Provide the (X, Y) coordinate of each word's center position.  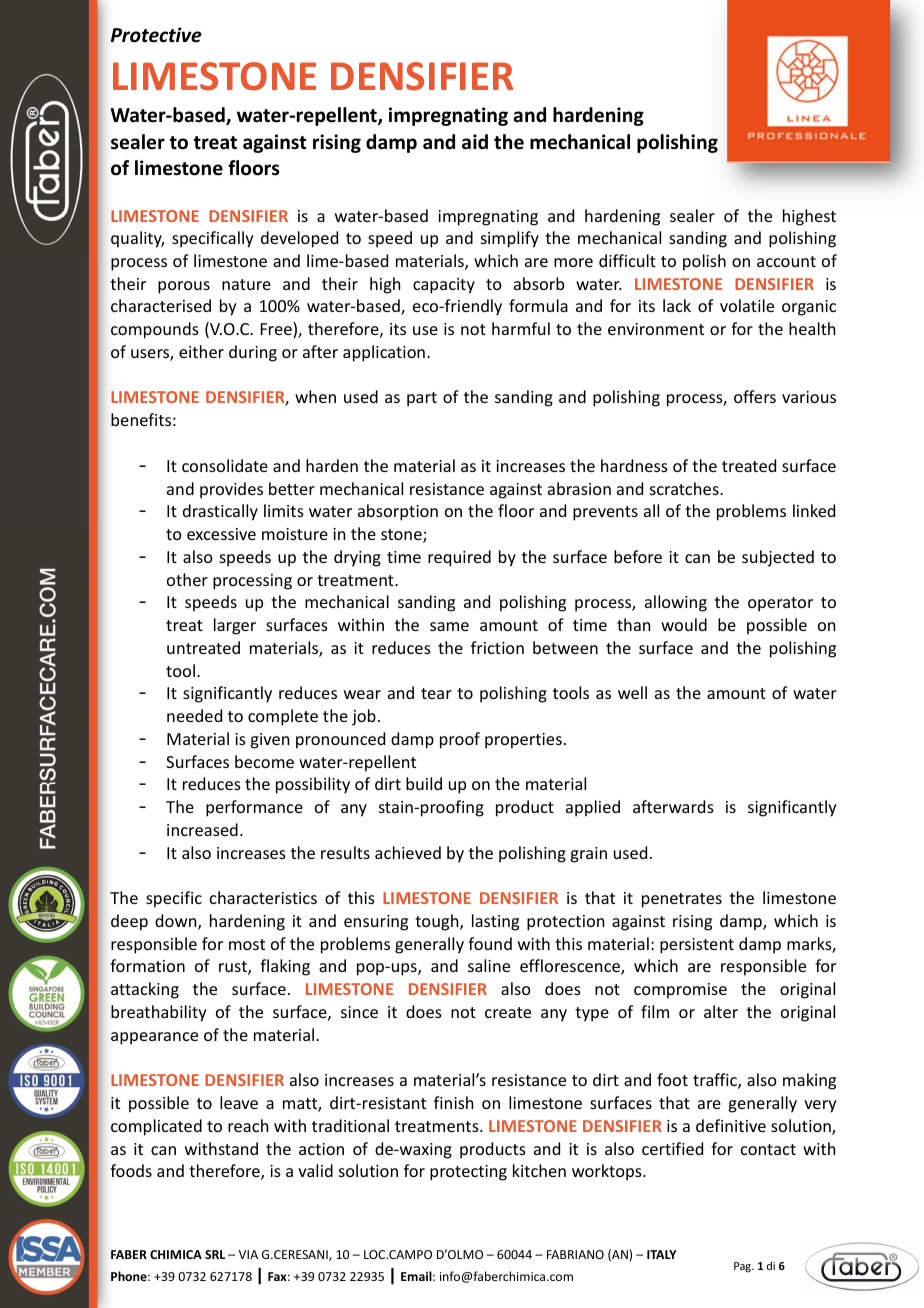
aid (475, 142)
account (786, 261)
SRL (215, 1254)
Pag (743, 1267)
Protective (156, 35)
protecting (468, 1173)
